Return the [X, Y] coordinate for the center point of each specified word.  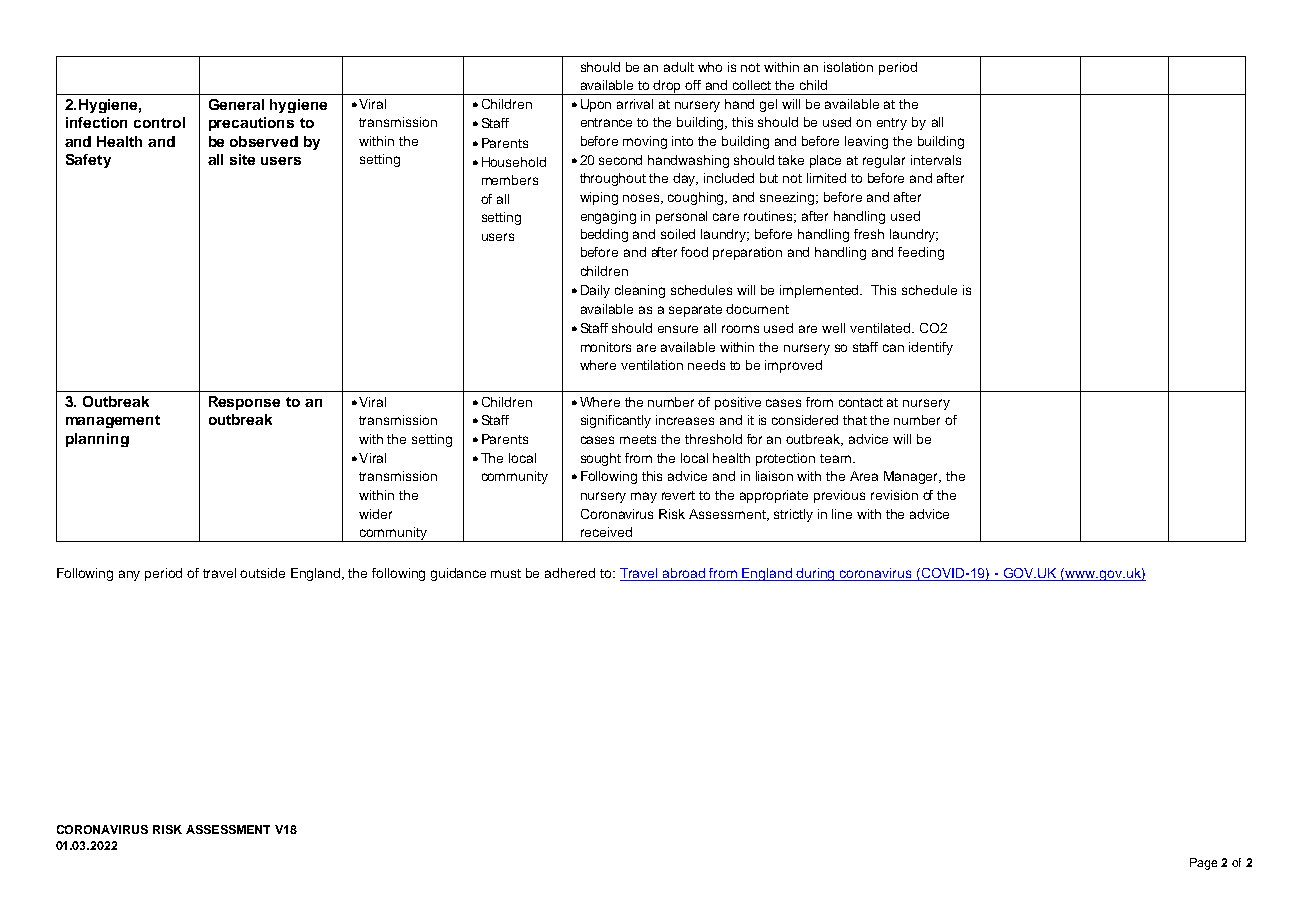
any [129, 575]
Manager [912, 477]
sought [601, 459]
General [236, 104]
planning [97, 440]
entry [892, 124]
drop [668, 87]
